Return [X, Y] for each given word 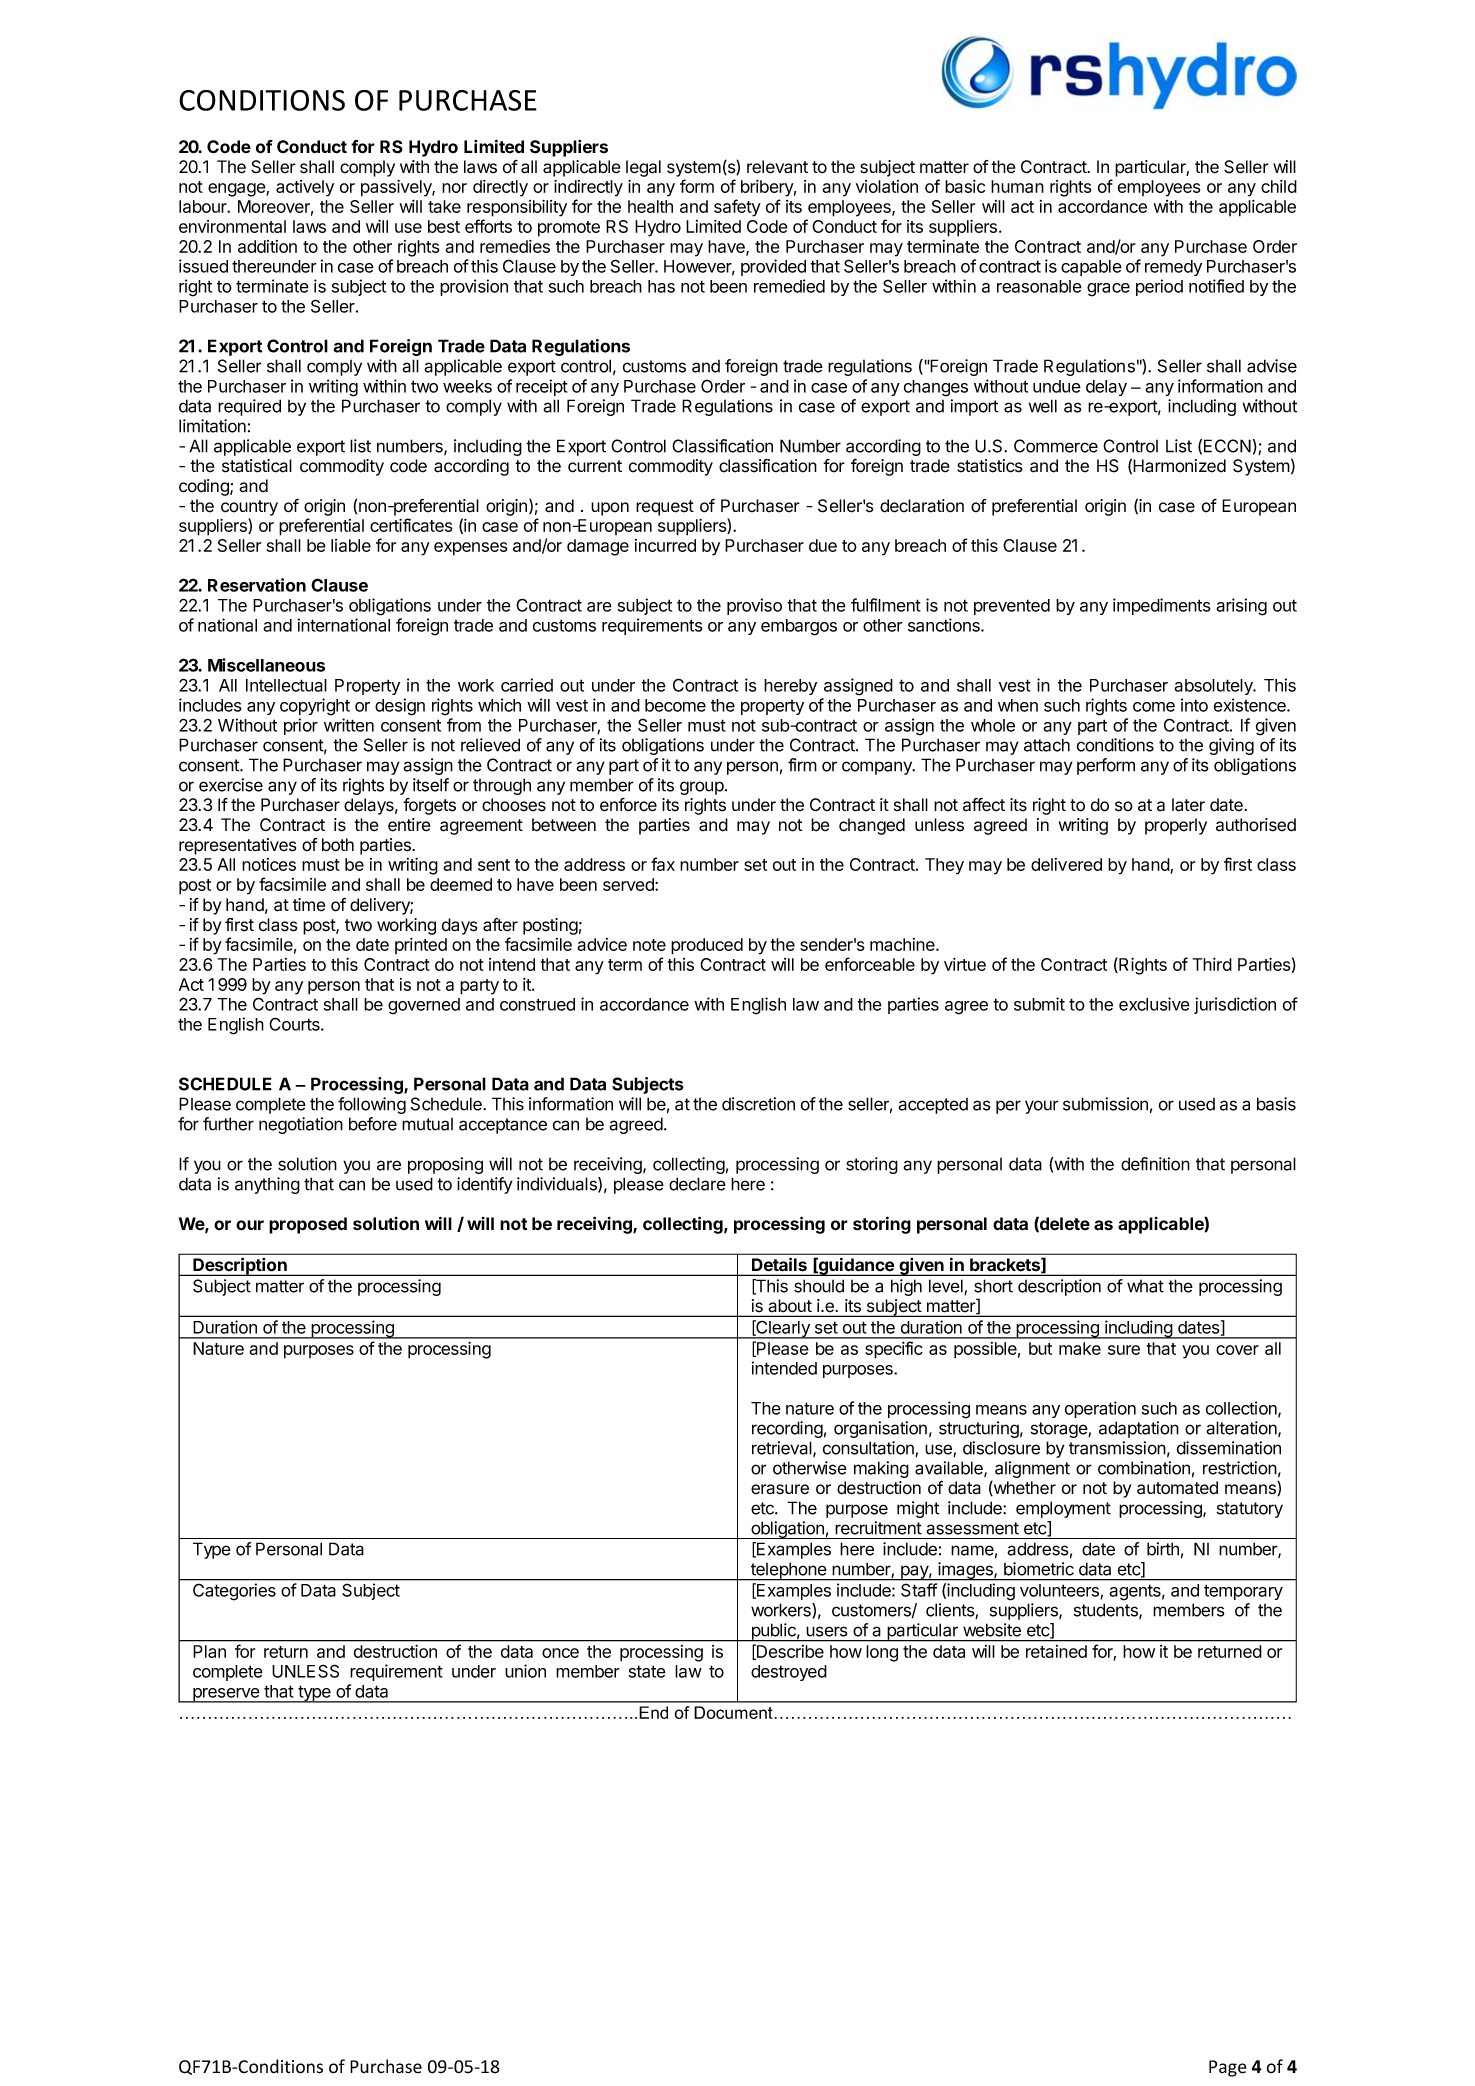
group [703, 788]
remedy [1173, 268]
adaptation [1139, 1429]
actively [305, 188]
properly [1176, 826]
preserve [226, 1695]
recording [787, 1429]
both [338, 845]
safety [737, 208]
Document [734, 1712]
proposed [308, 1225]
